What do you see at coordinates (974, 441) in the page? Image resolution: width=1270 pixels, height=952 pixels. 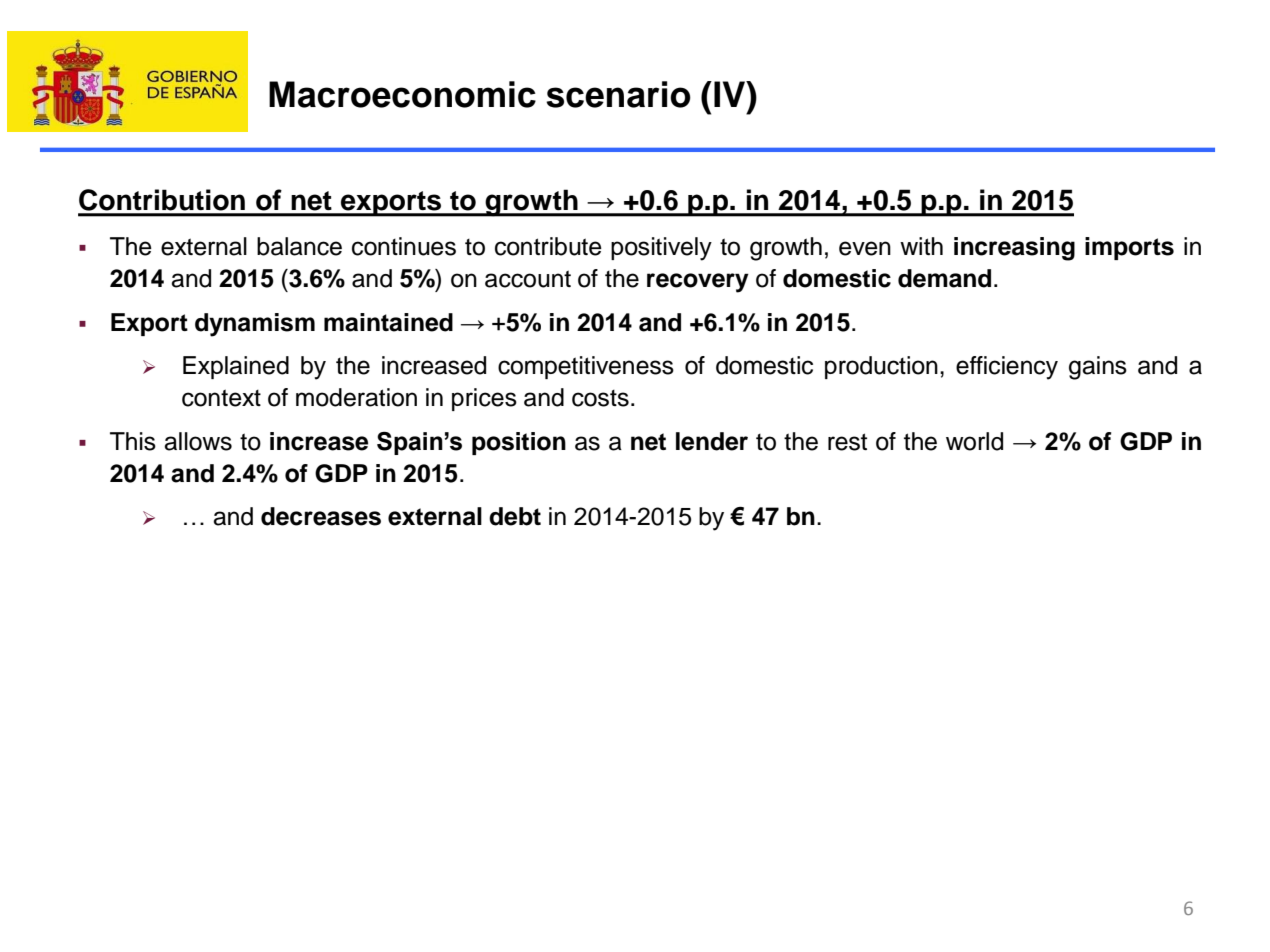 I see `world` at bounding box center [974, 441].
